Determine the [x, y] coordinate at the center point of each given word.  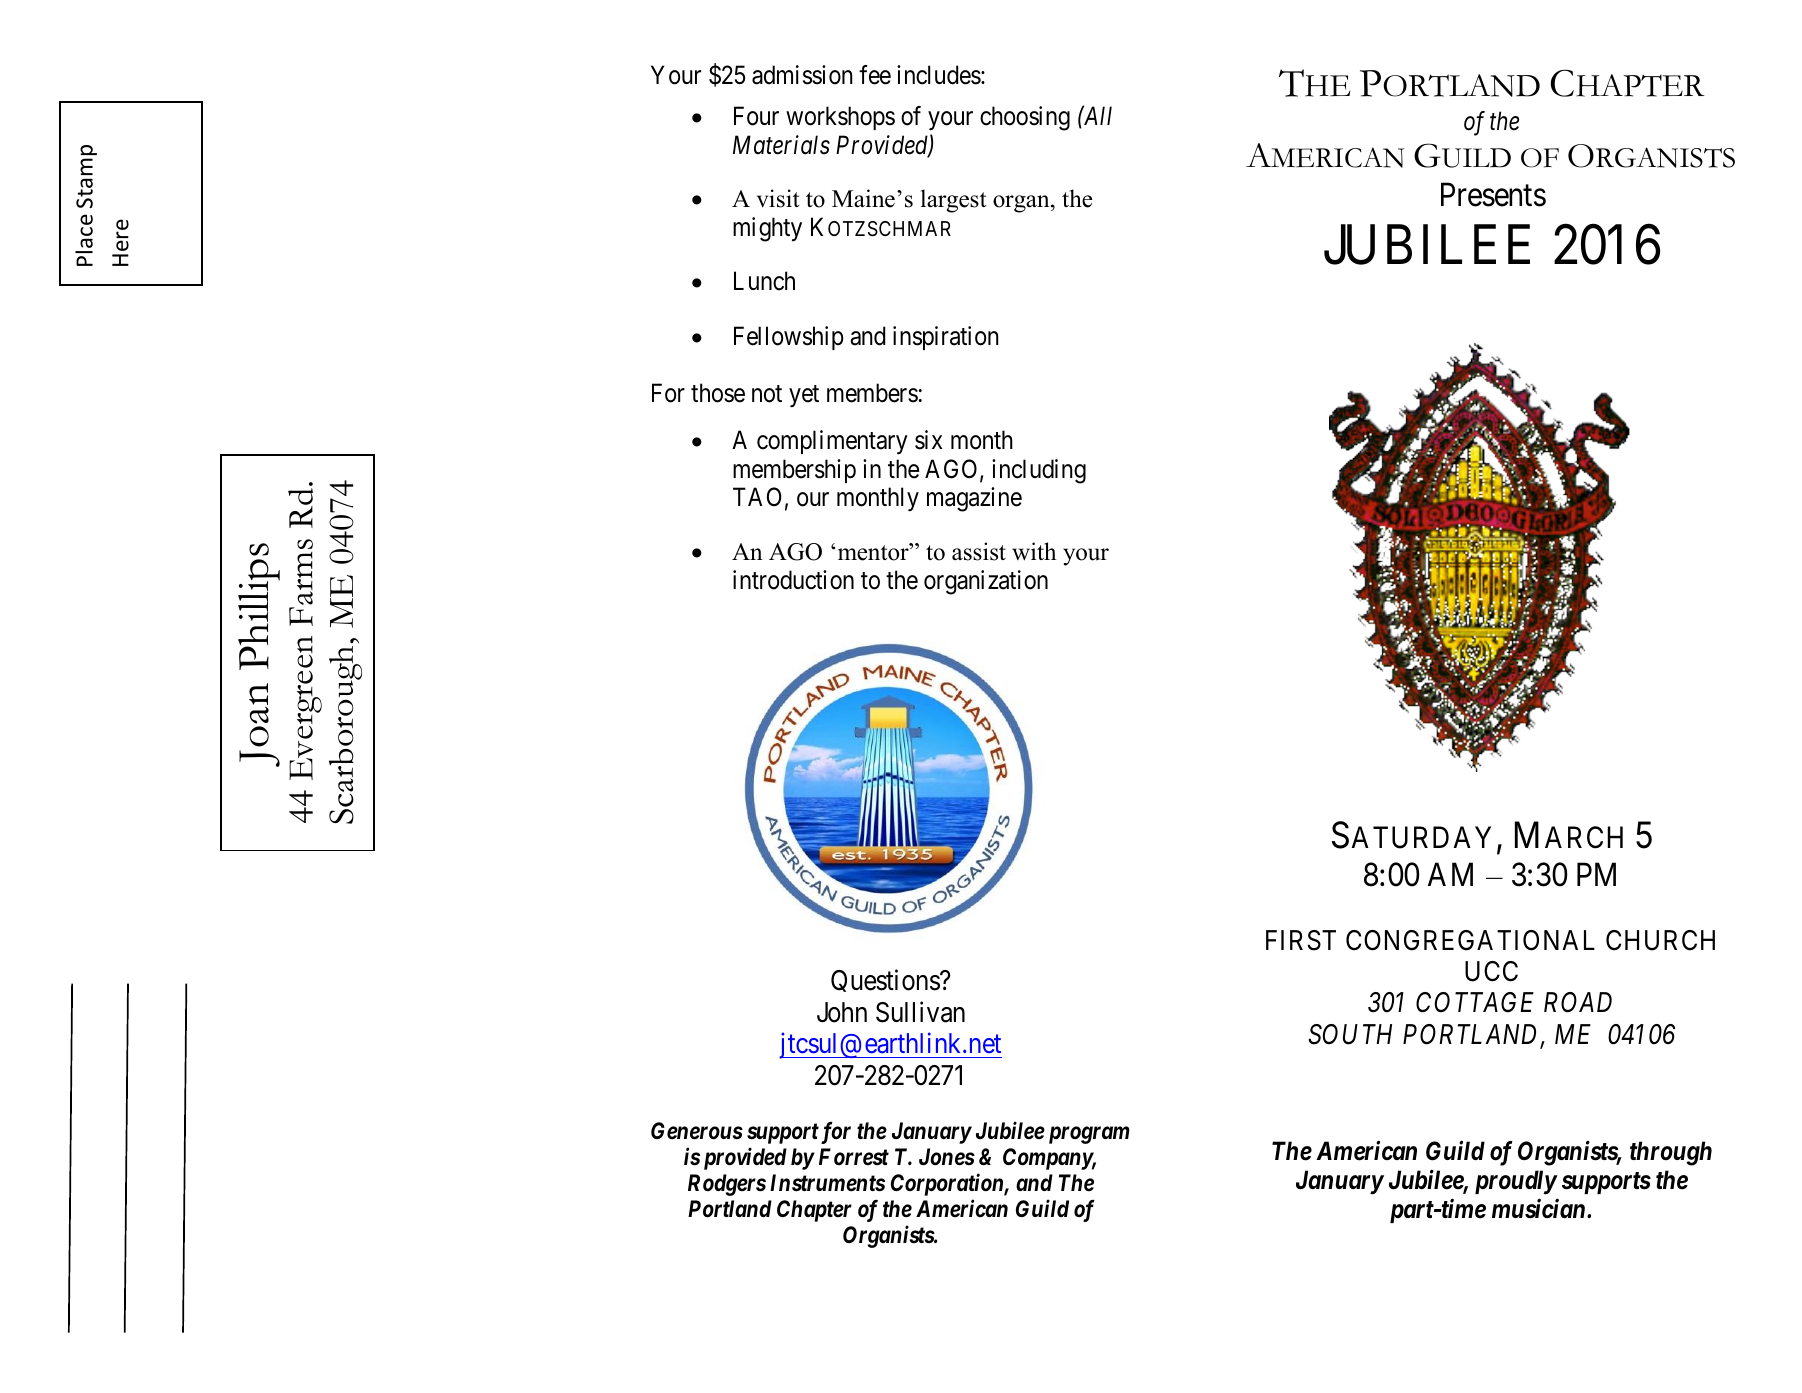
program [1087, 1135]
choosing [1025, 118]
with [1034, 551]
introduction [793, 580]
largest [953, 201]
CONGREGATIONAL [1470, 940]
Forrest [854, 1157]
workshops [840, 118]
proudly [1516, 1182]
